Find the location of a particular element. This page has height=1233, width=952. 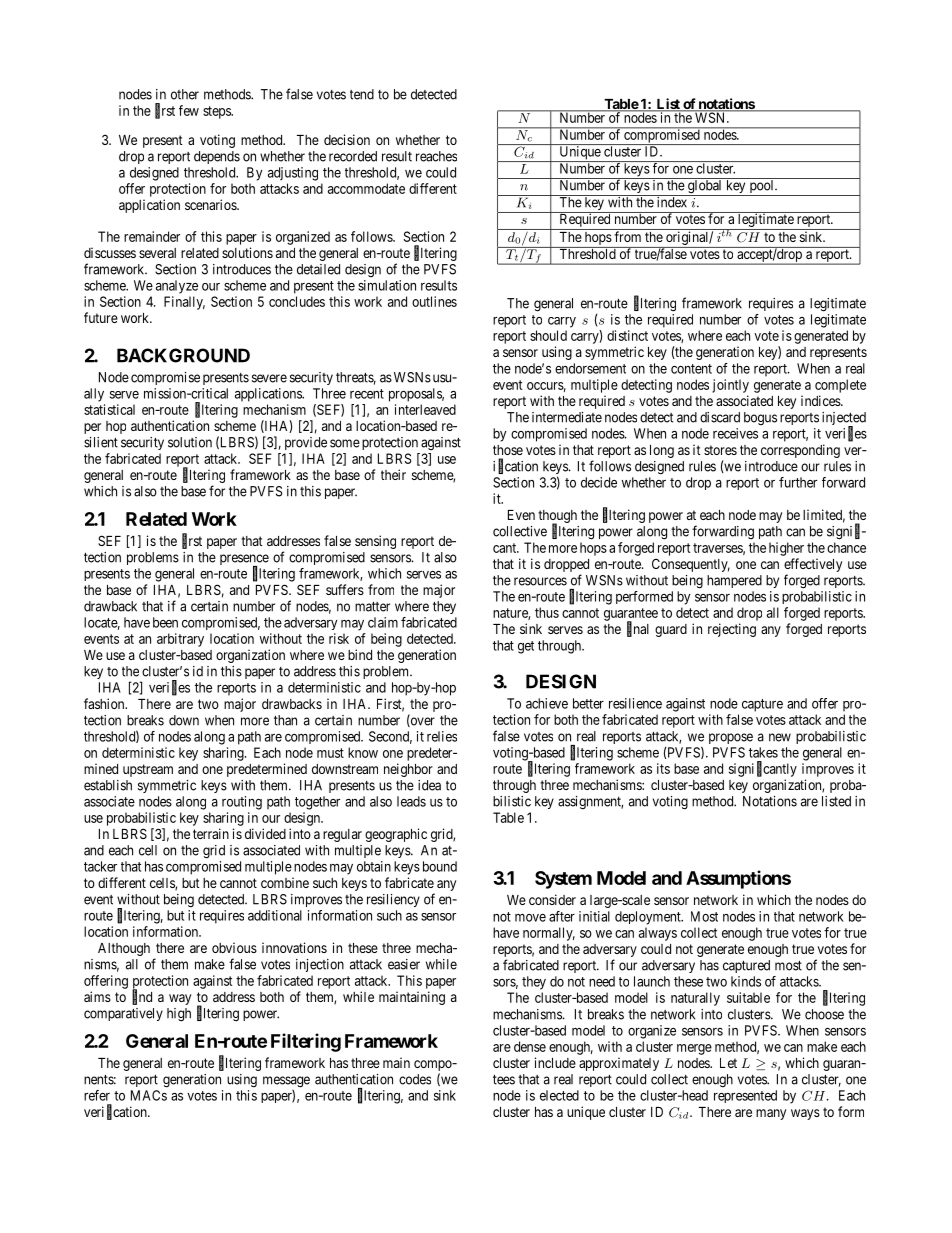

relies is located at coordinates (442, 736).
